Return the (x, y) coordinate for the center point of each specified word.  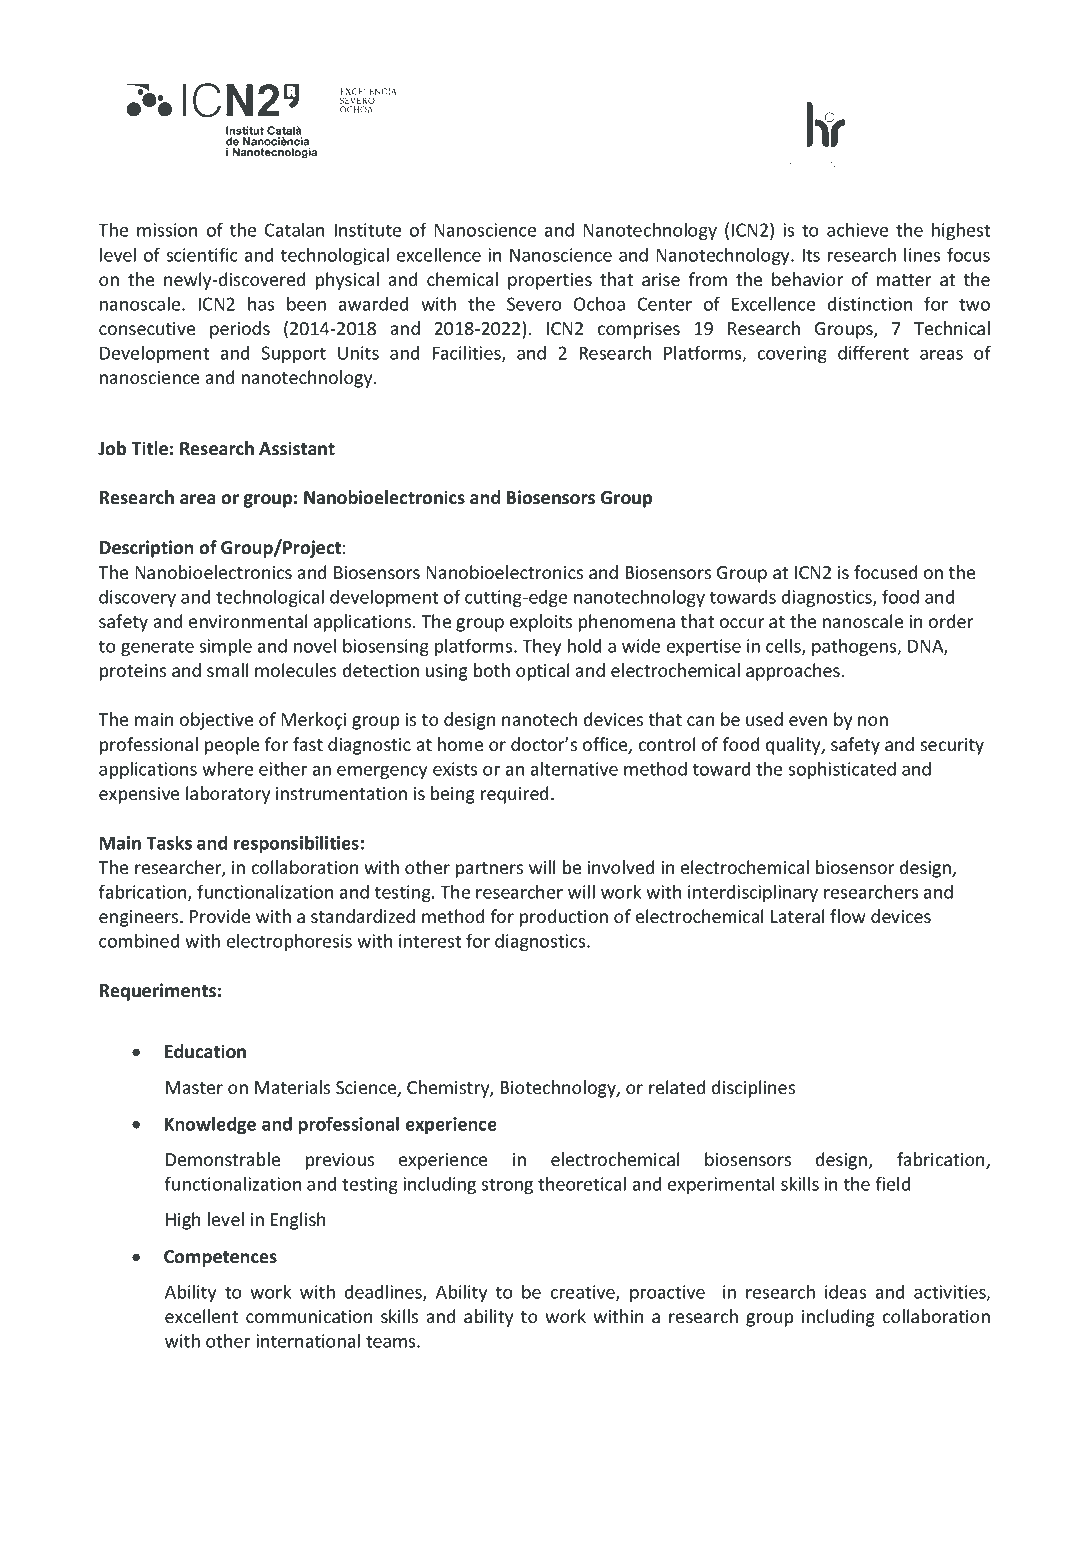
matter (904, 280)
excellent (201, 1316)
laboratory (228, 795)
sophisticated (842, 770)
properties (550, 281)
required (514, 795)
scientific (202, 254)
